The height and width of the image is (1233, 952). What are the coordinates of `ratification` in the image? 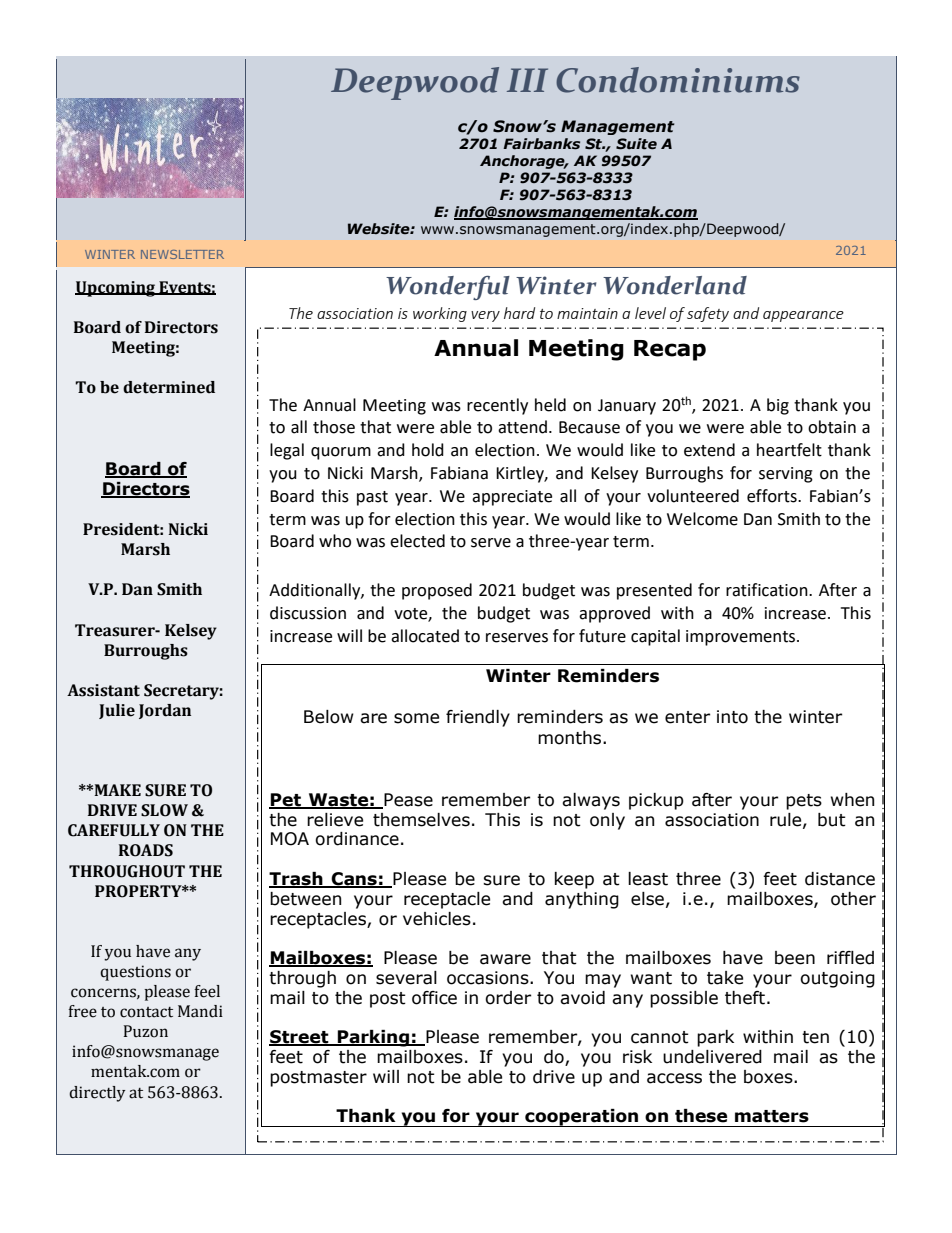 It's located at (768, 590).
